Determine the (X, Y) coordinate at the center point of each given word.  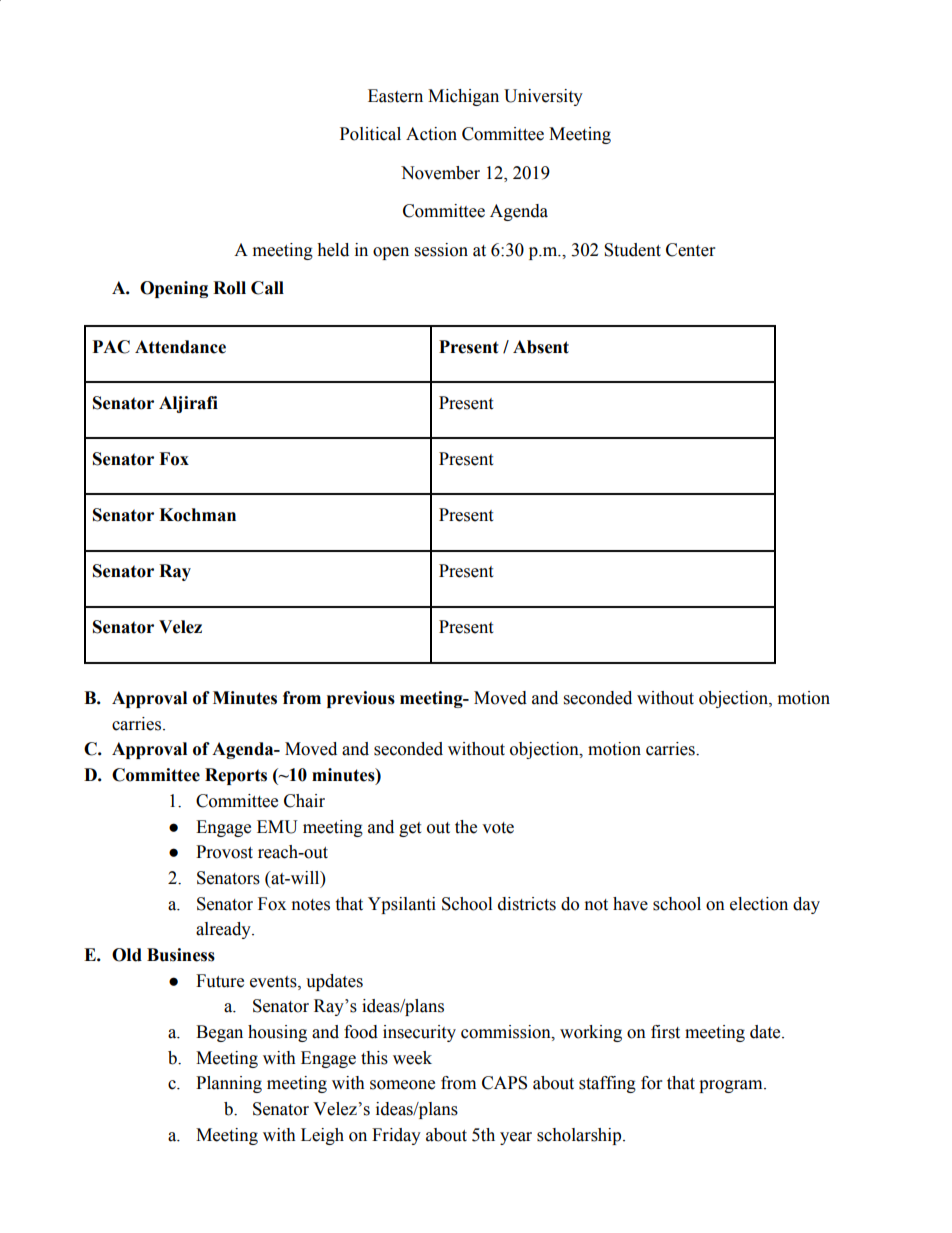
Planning (229, 1084)
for (651, 1083)
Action (431, 134)
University (543, 97)
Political (370, 134)
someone (402, 1085)
